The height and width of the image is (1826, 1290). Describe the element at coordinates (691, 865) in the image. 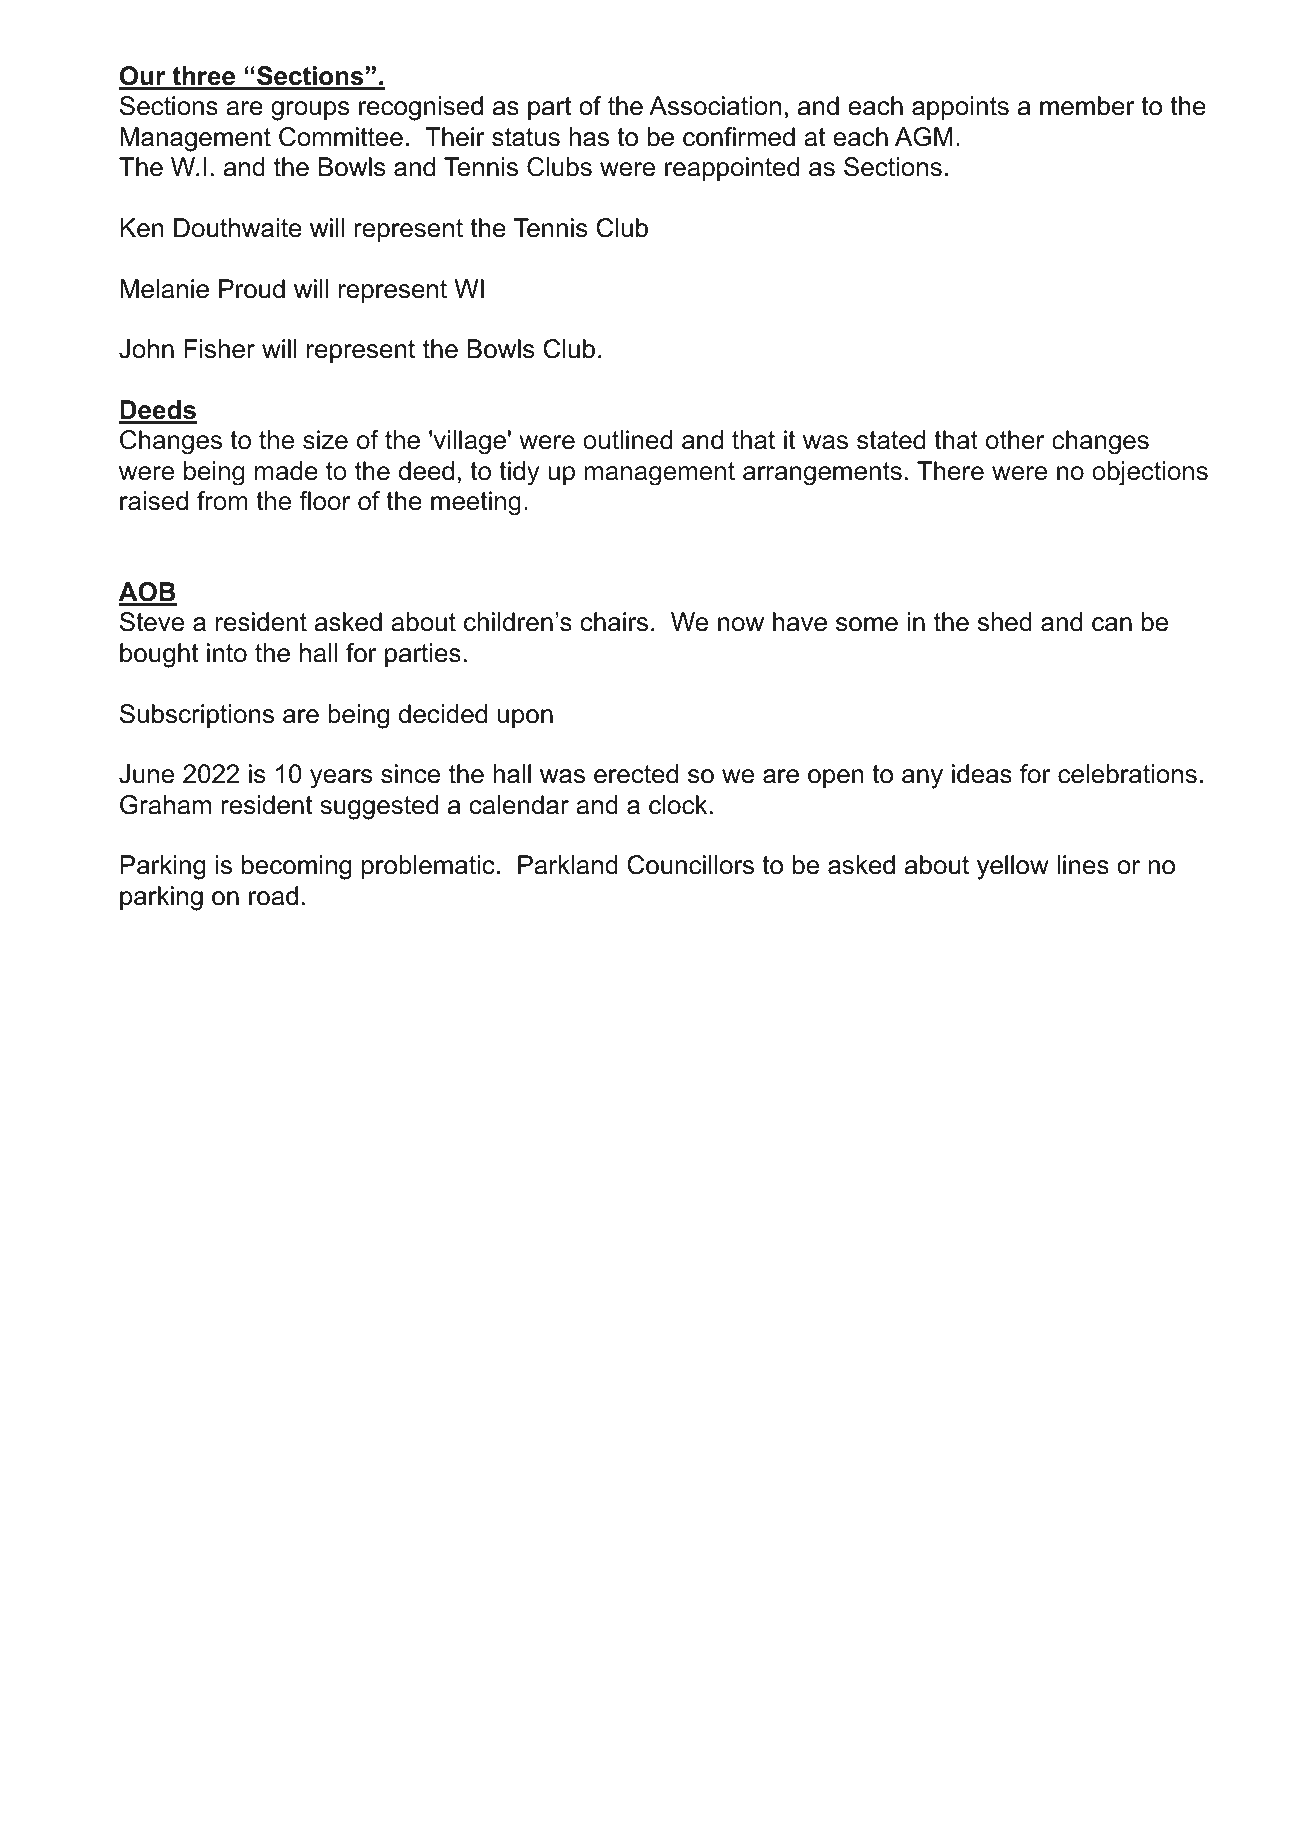

I see `Councillors` at that location.
